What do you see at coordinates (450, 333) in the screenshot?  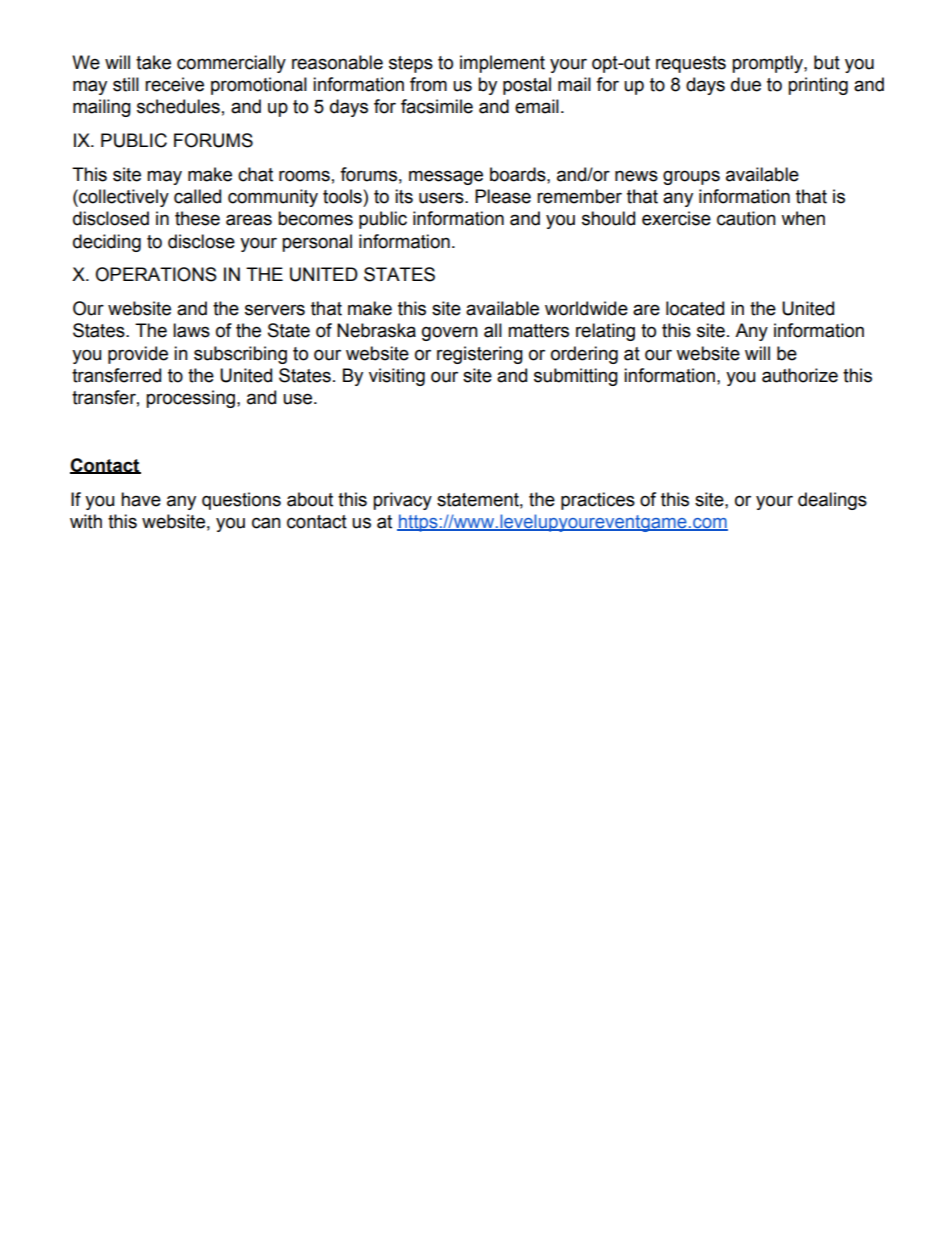 I see `govern` at bounding box center [450, 333].
